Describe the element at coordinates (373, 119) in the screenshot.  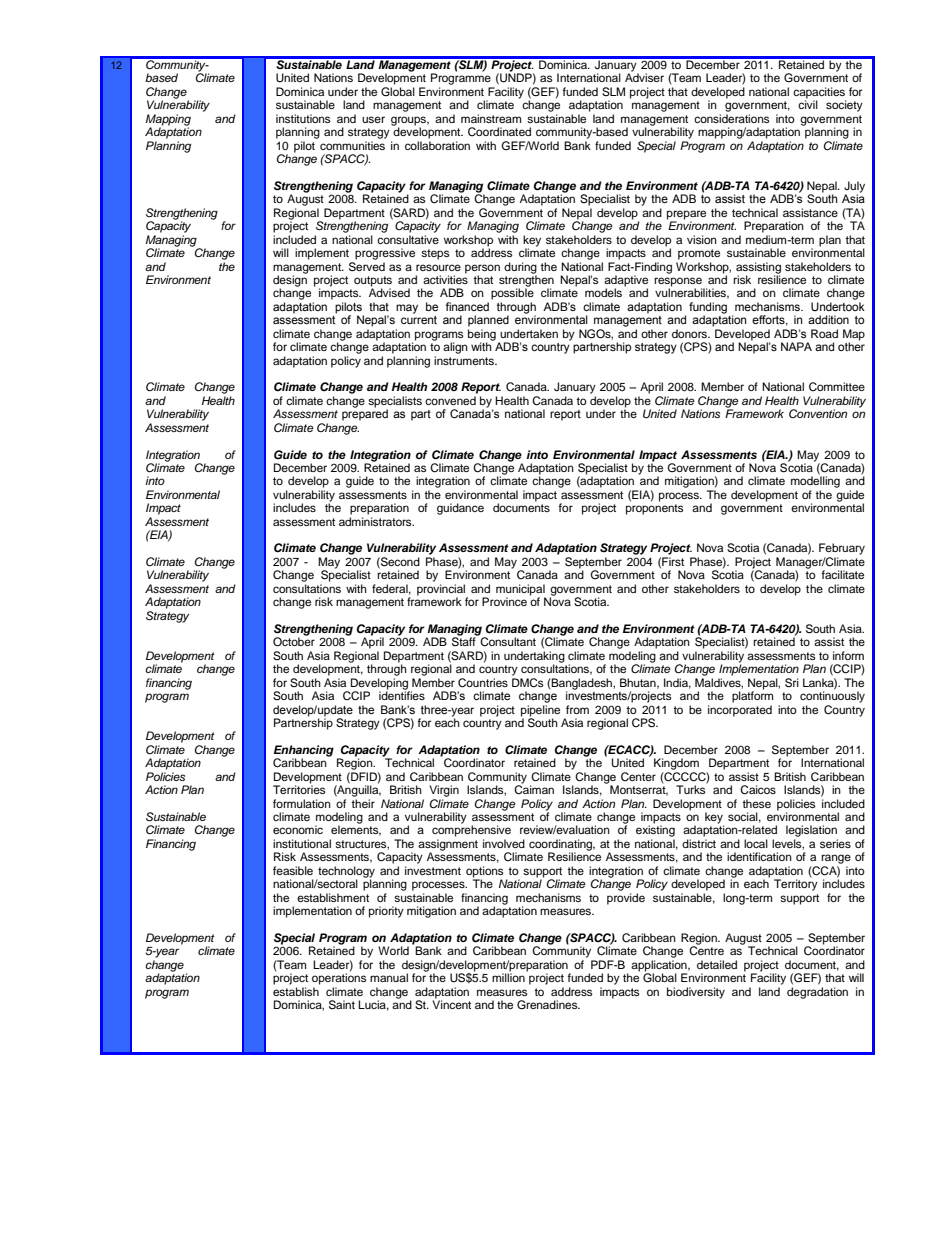
I see `user` at that location.
